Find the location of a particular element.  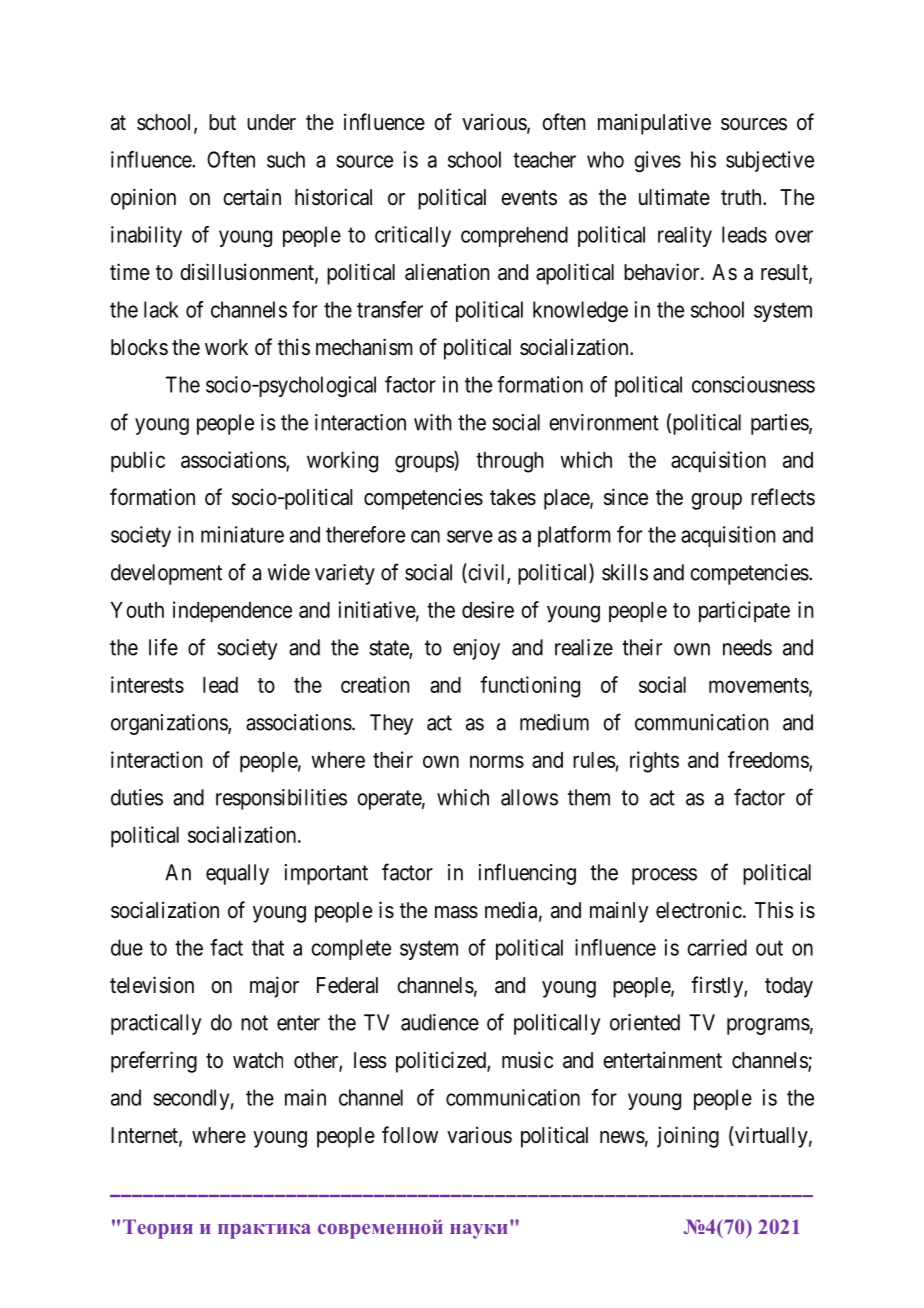

subjective is located at coordinates (770, 161).
